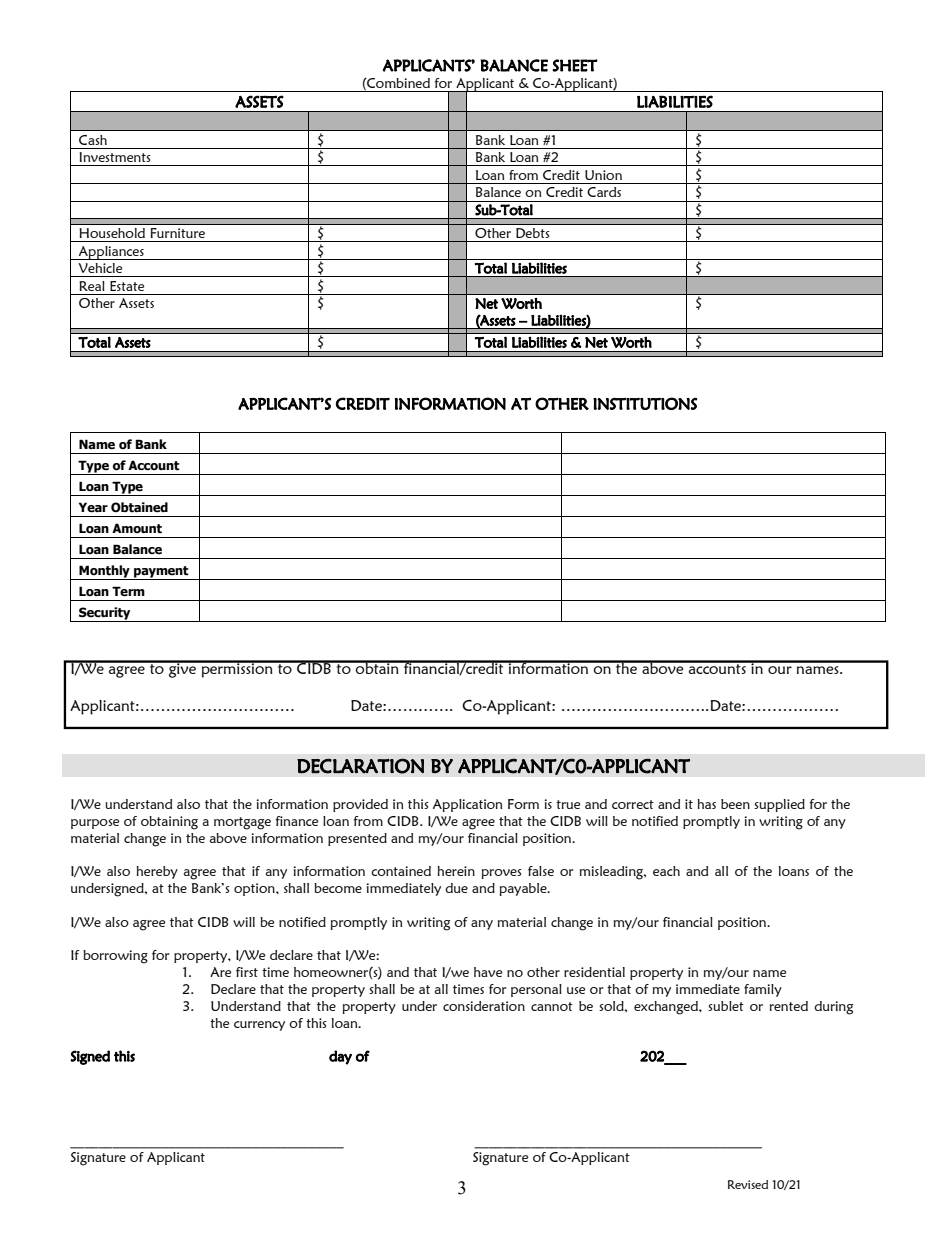 The height and width of the screenshot is (1233, 952). What do you see at coordinates (111, 253) in the screenshot?
I see `Appliances` at bounding box center [111, 253].
